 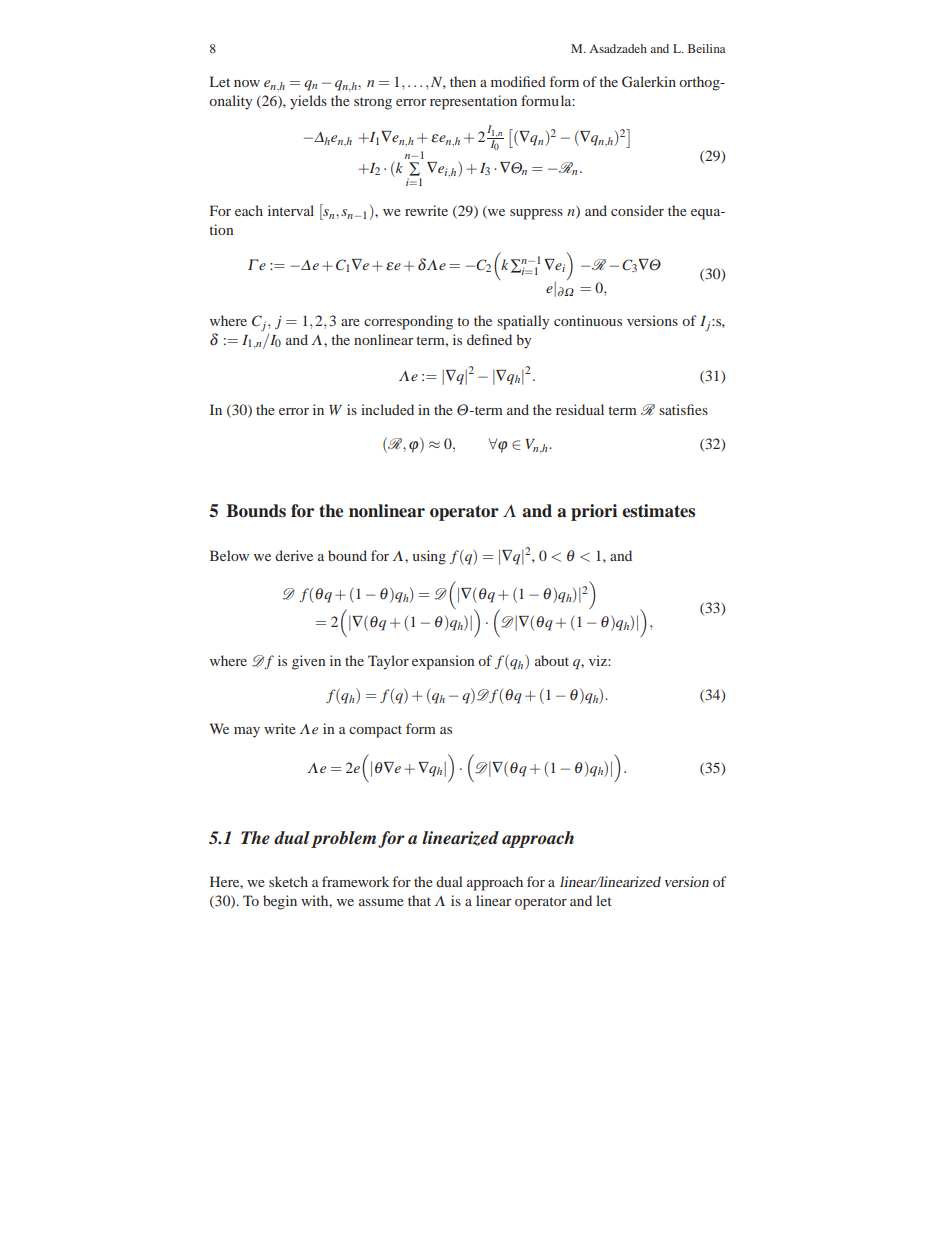 What do you see at coordinates (429, 557) in the page?
I see `using` at bounding box center [429, 557].
